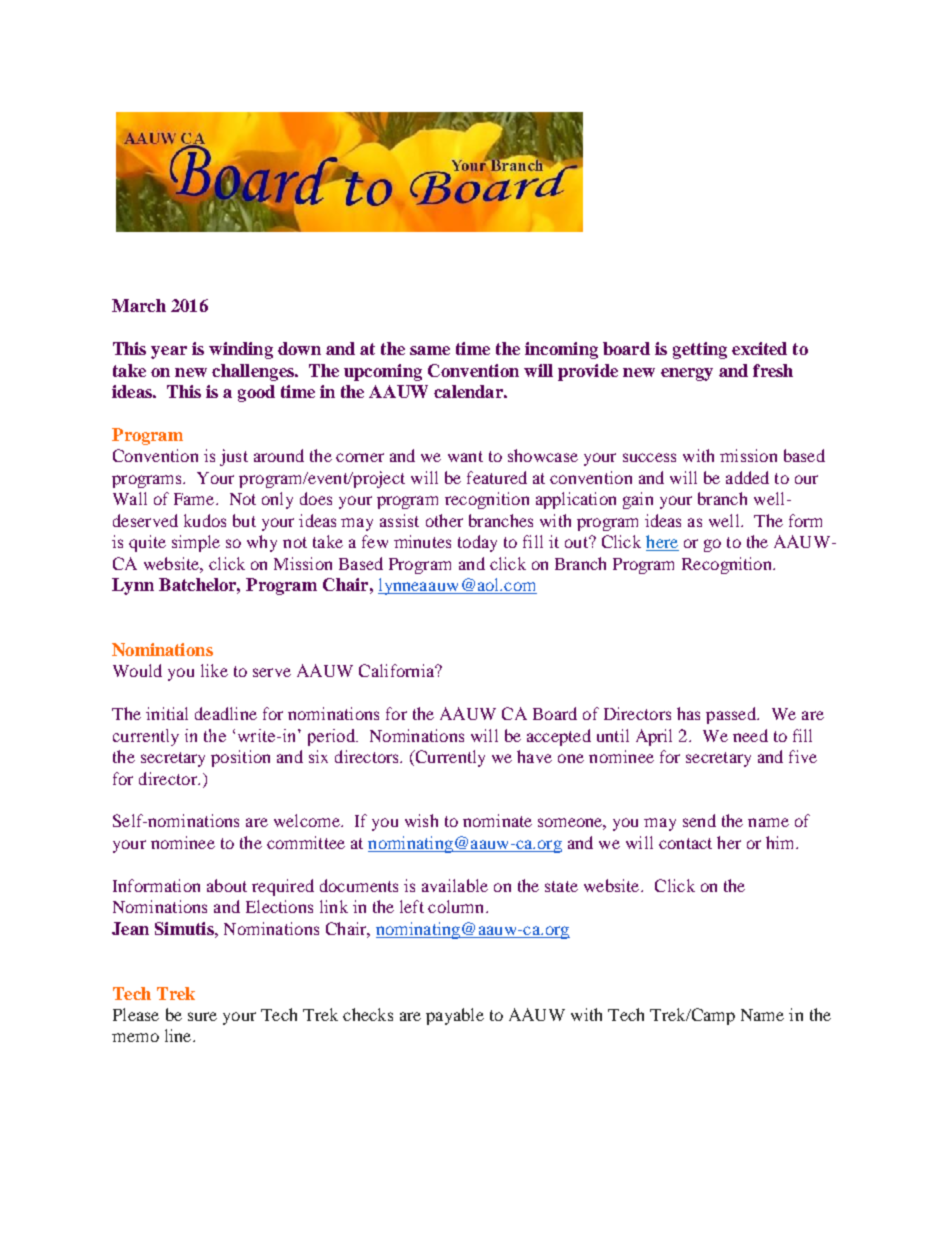 Image resolution: width=952 pixels, height=1233 pixels. What do you see at coordinates (241, 350) in the document?
I see `winding` at bounding box center [241, 350].
